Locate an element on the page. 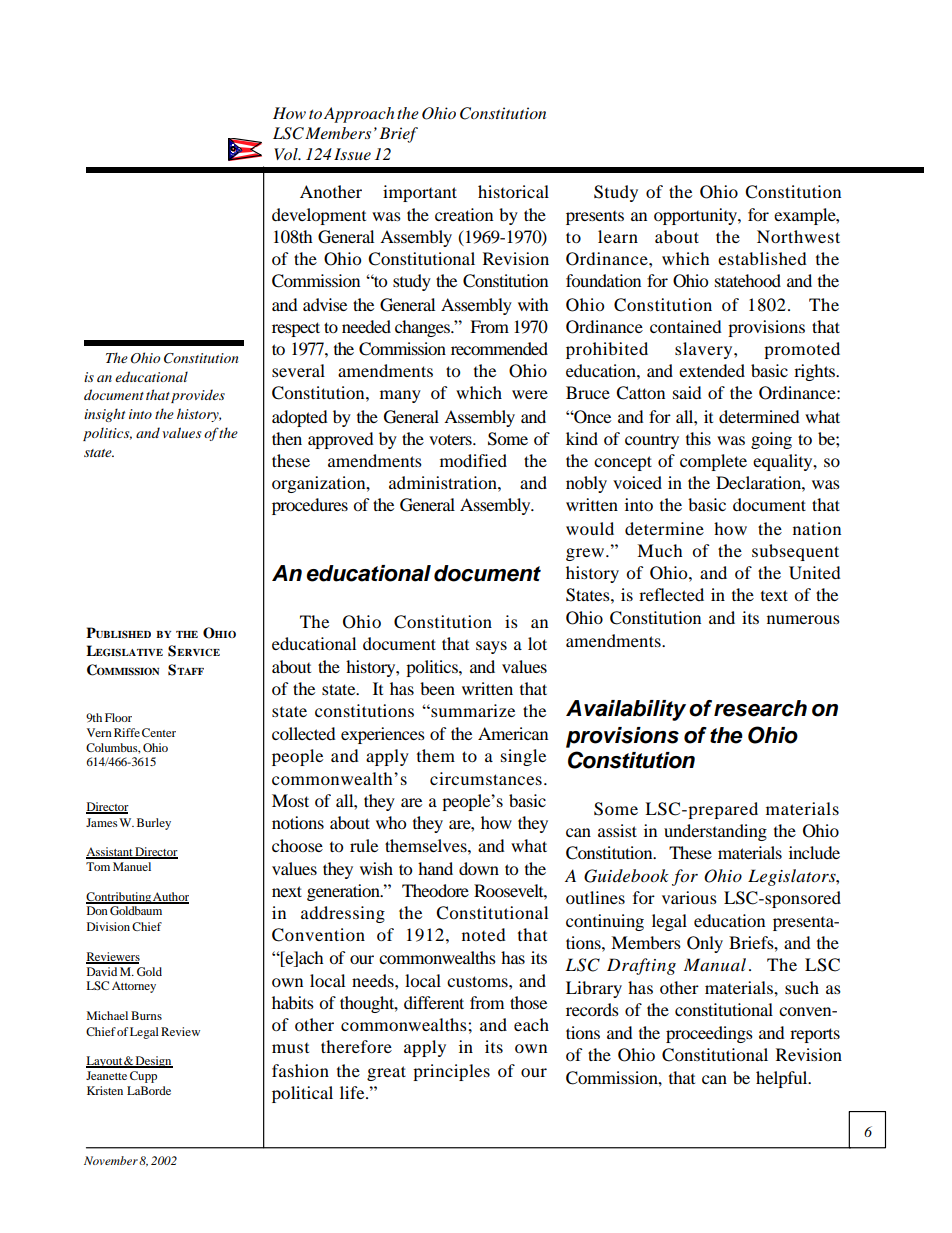  Author is located at coordinates (170, 898).
